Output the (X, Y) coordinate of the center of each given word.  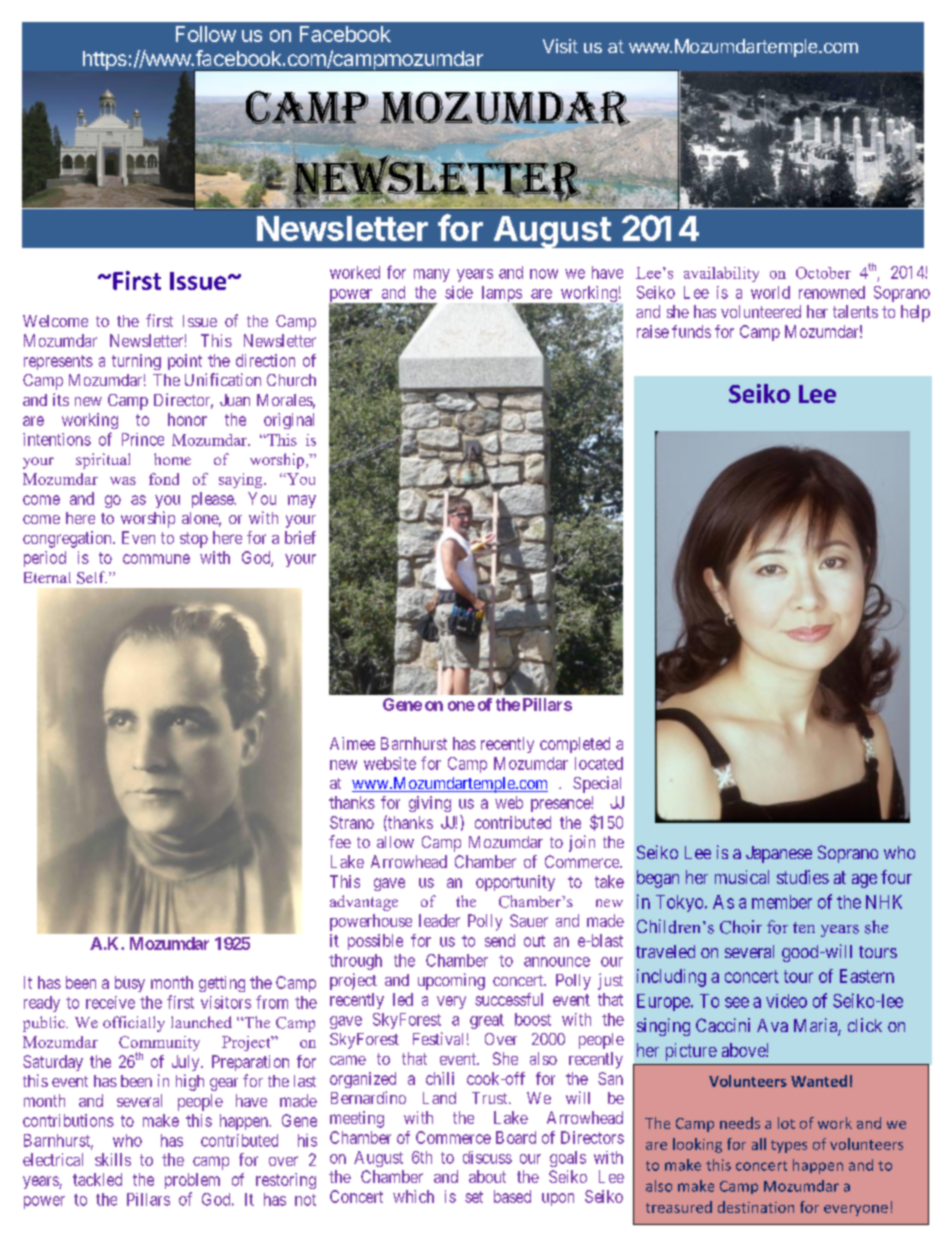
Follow (206, 34)
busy (130, 984)
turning (136, 362)
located (599, 763)
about (487, 1176)
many (432, 275)
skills (113, 1159)
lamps (502, 295)
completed (575, 745)
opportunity (515, 883)
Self (92, 577)
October (823, 273)
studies (803, 877)
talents (855, 311)
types (789, 1146)
